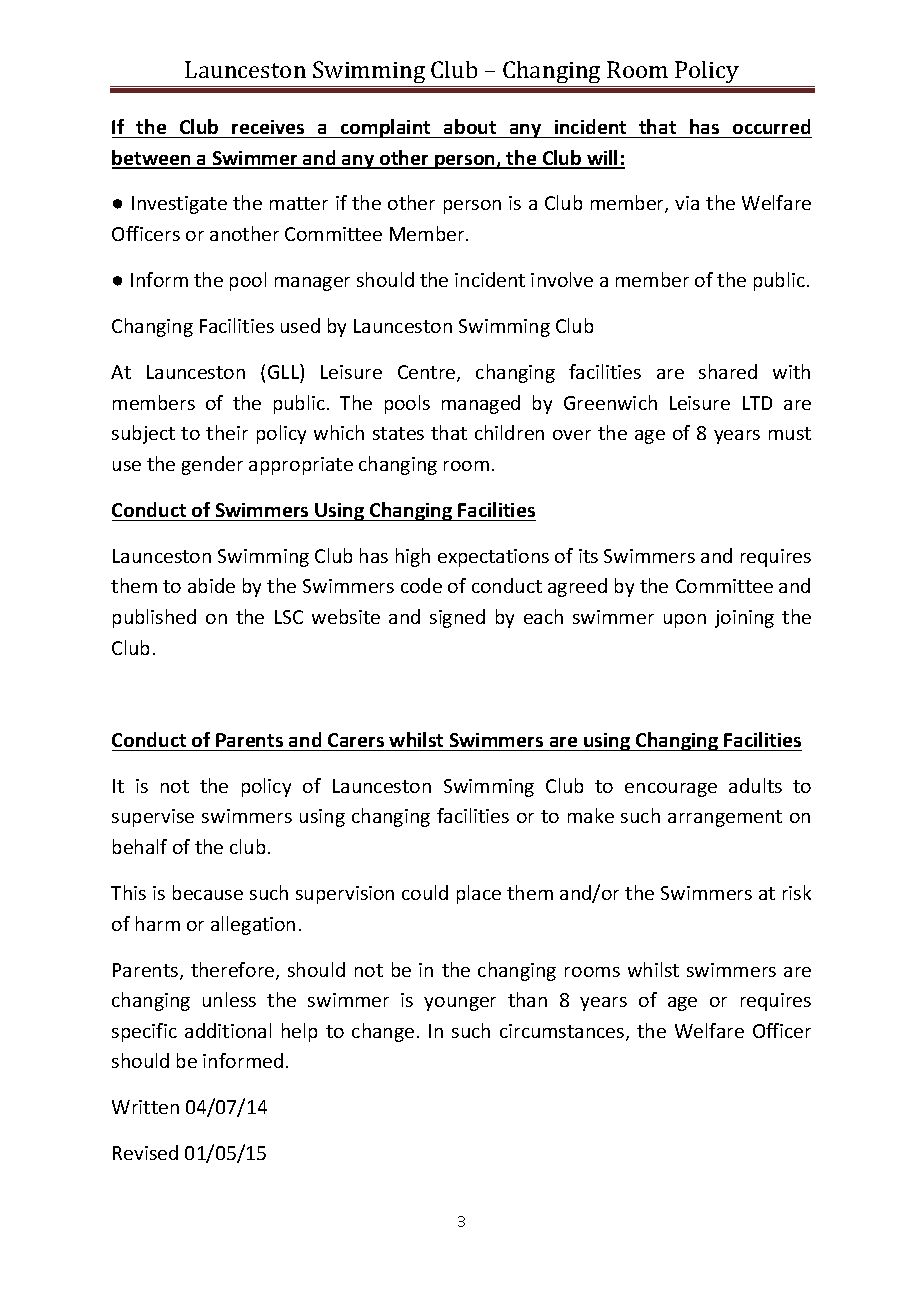 The height and width of the screenshot is (1308, 924). Describe the element at coordinates (383, 1032) in the screenshot. I see `change` at that location.
